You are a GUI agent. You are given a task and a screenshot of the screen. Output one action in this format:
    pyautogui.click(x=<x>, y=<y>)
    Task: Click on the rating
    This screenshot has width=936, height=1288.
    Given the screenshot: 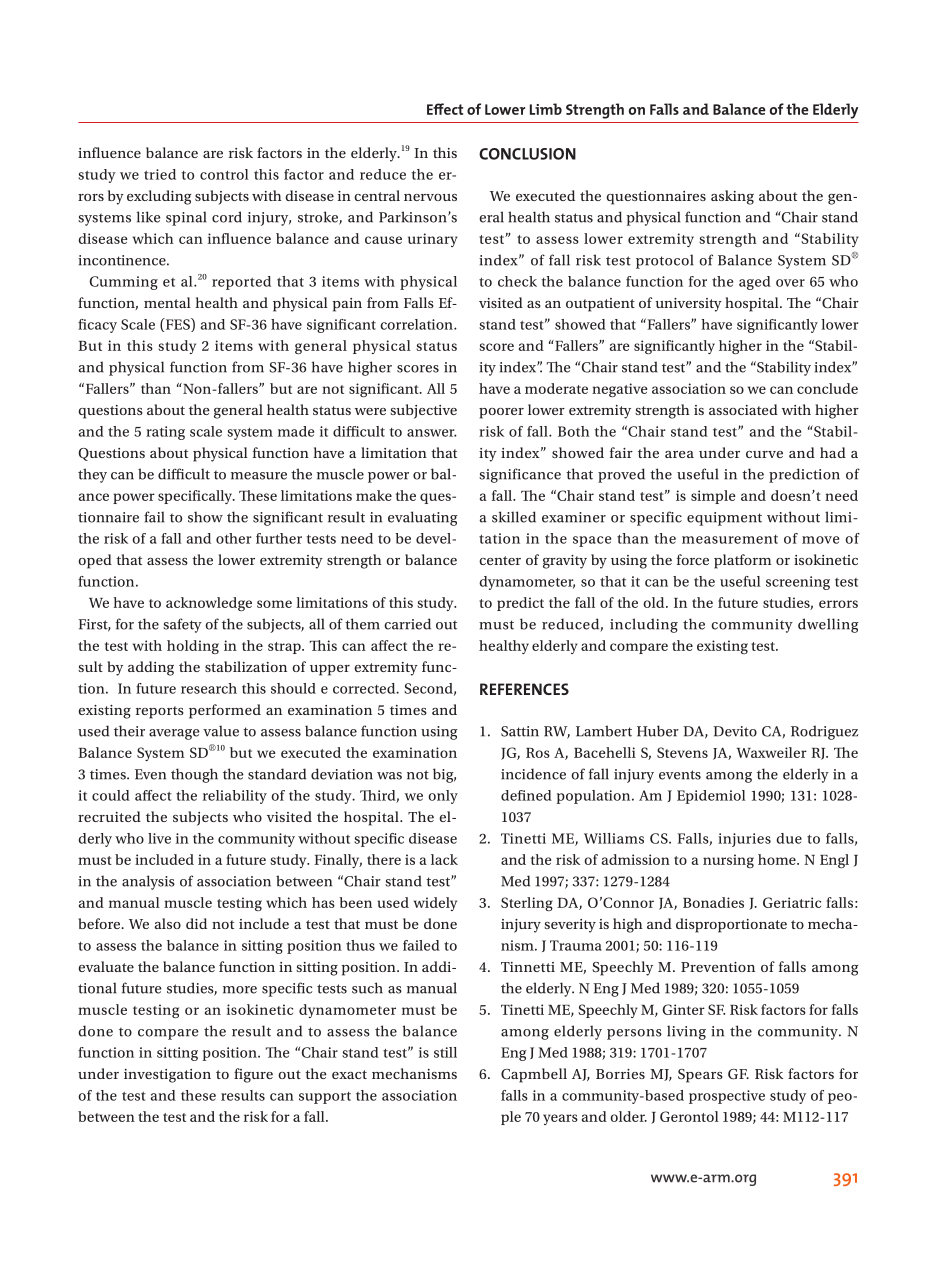 What is the action you would take?
    pyautogui.click(x=165, y=433)
